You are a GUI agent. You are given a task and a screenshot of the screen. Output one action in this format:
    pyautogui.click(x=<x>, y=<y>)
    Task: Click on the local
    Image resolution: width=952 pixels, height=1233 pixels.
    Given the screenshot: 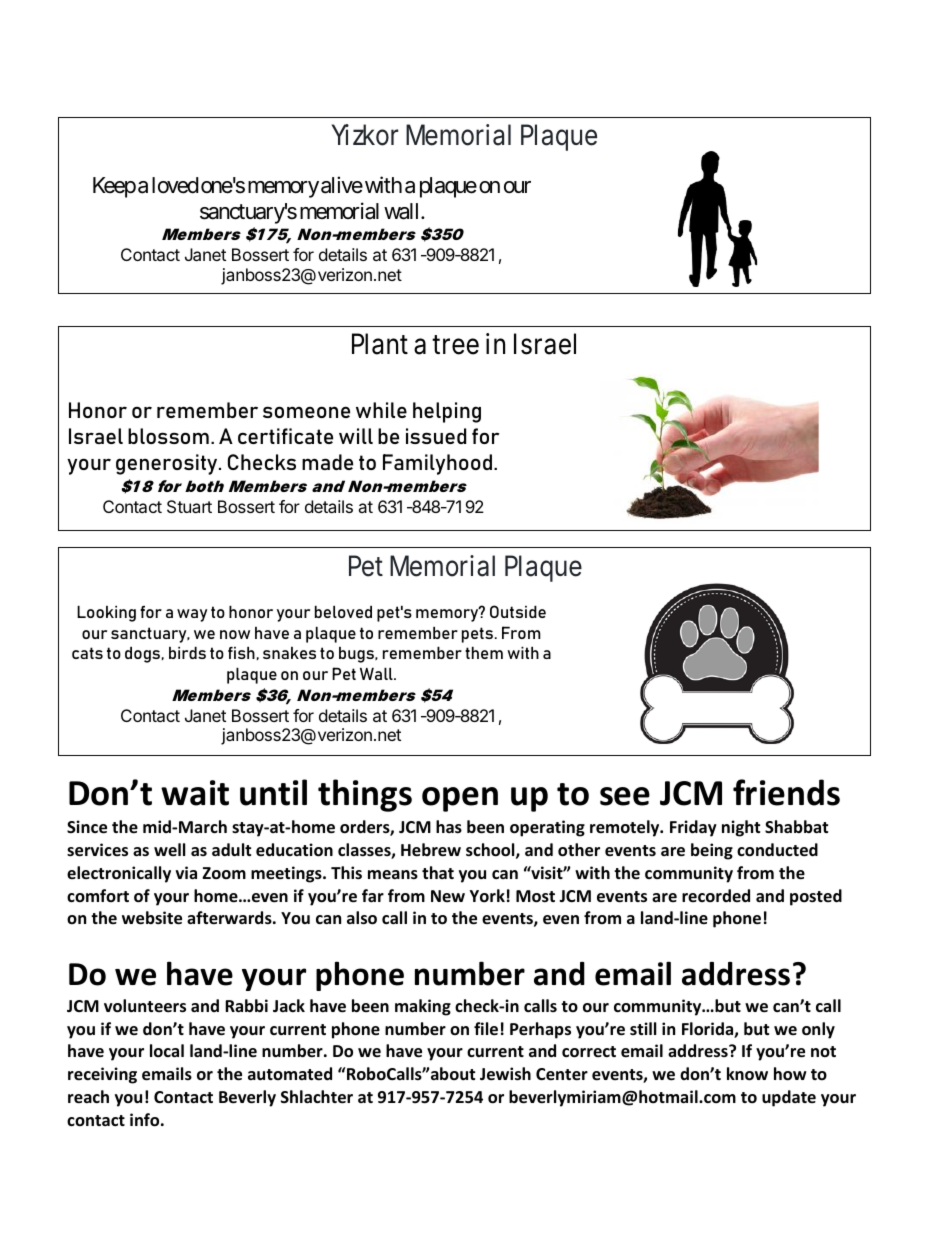 What is the action you would take?
    pyautogui.click(x=167, y=1051)
